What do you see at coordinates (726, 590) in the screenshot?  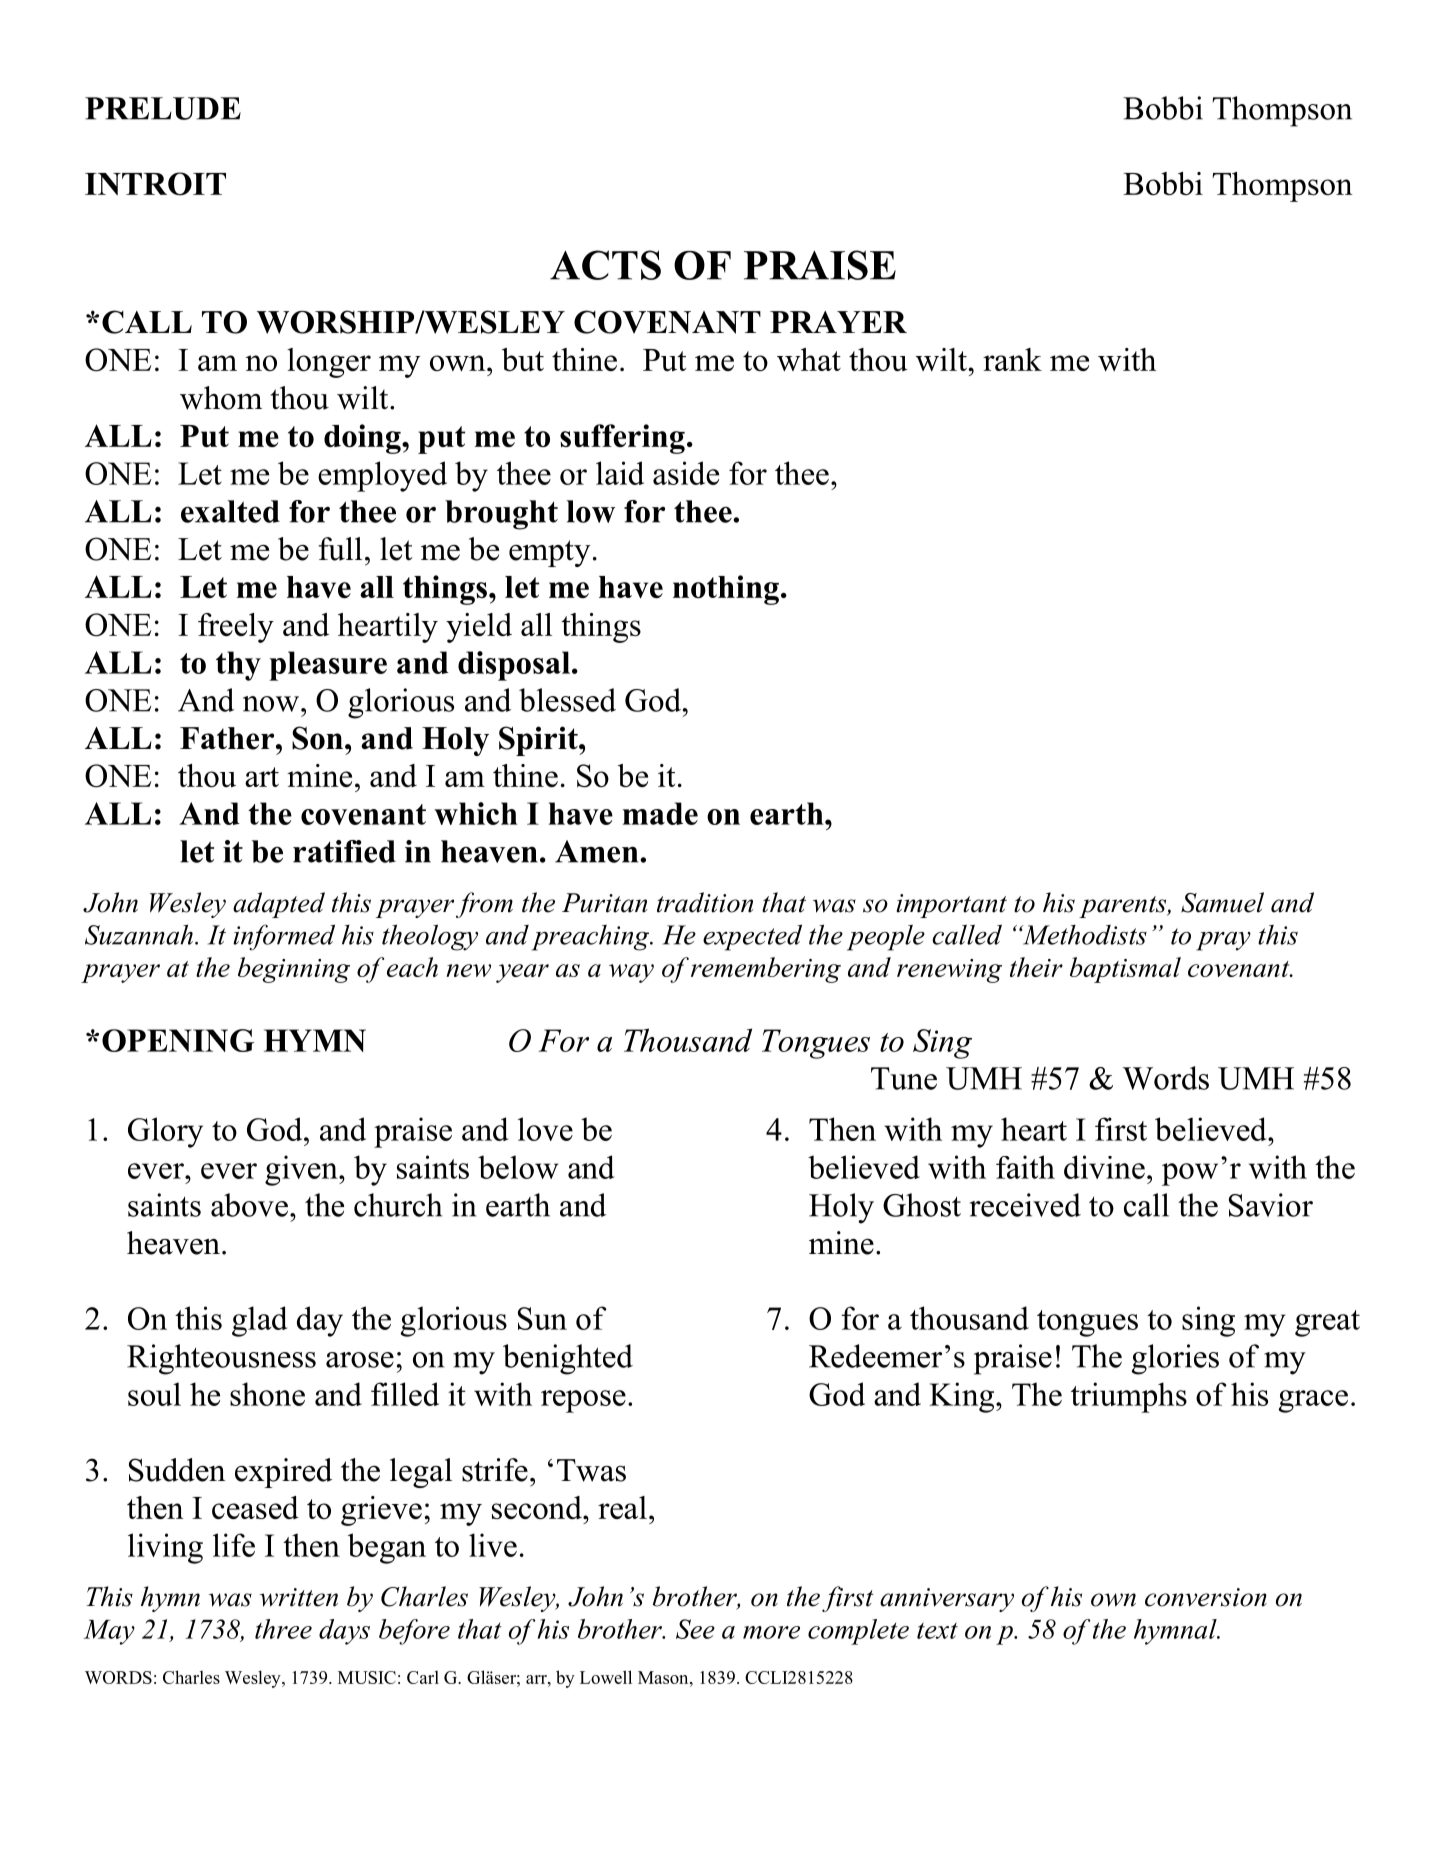 I see `nothing` at bounding box center [726, 590].
